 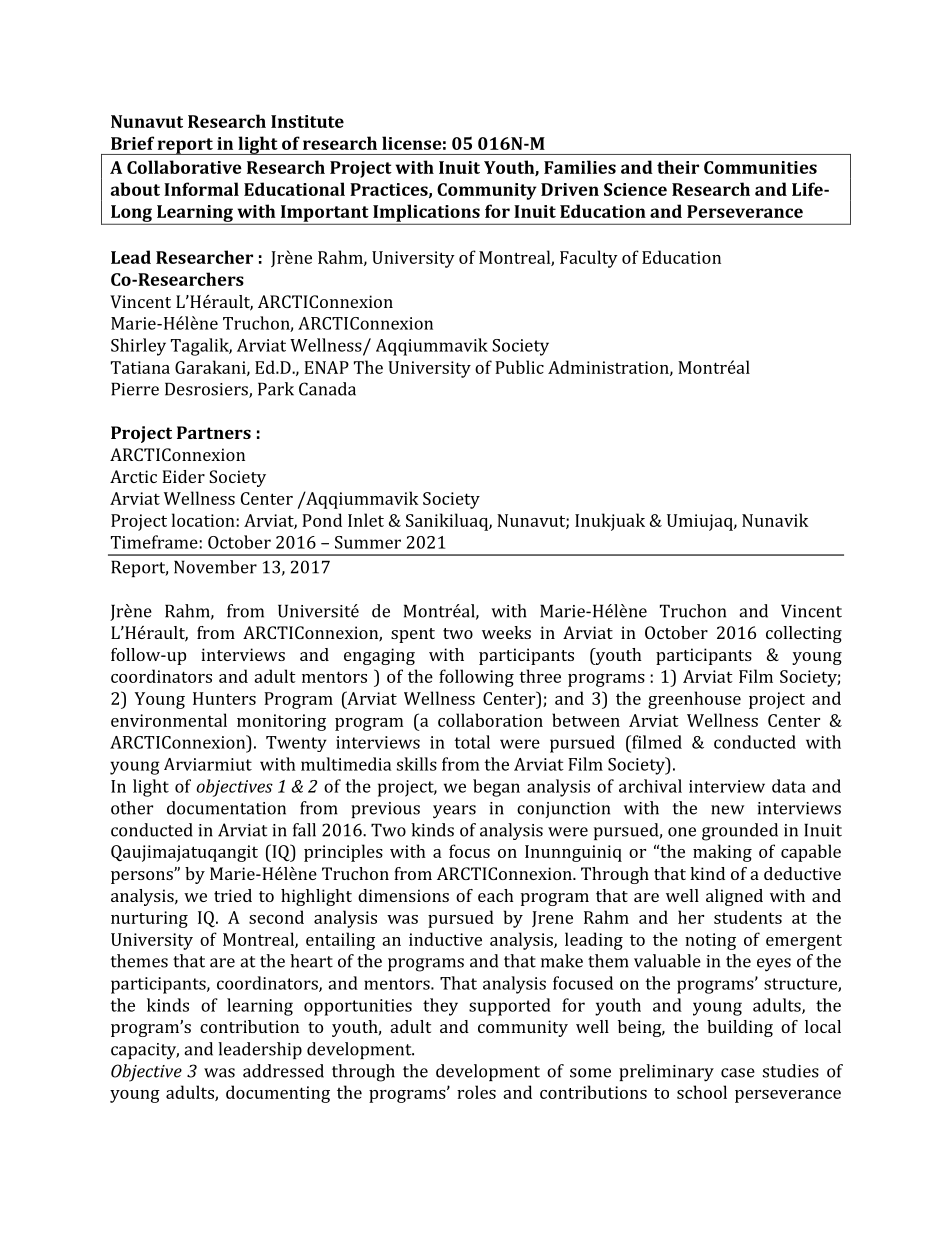 What do you see at coordinates (366, 520) in the screenshot?
I see `Inlet` at bounding box center [366, 520].
